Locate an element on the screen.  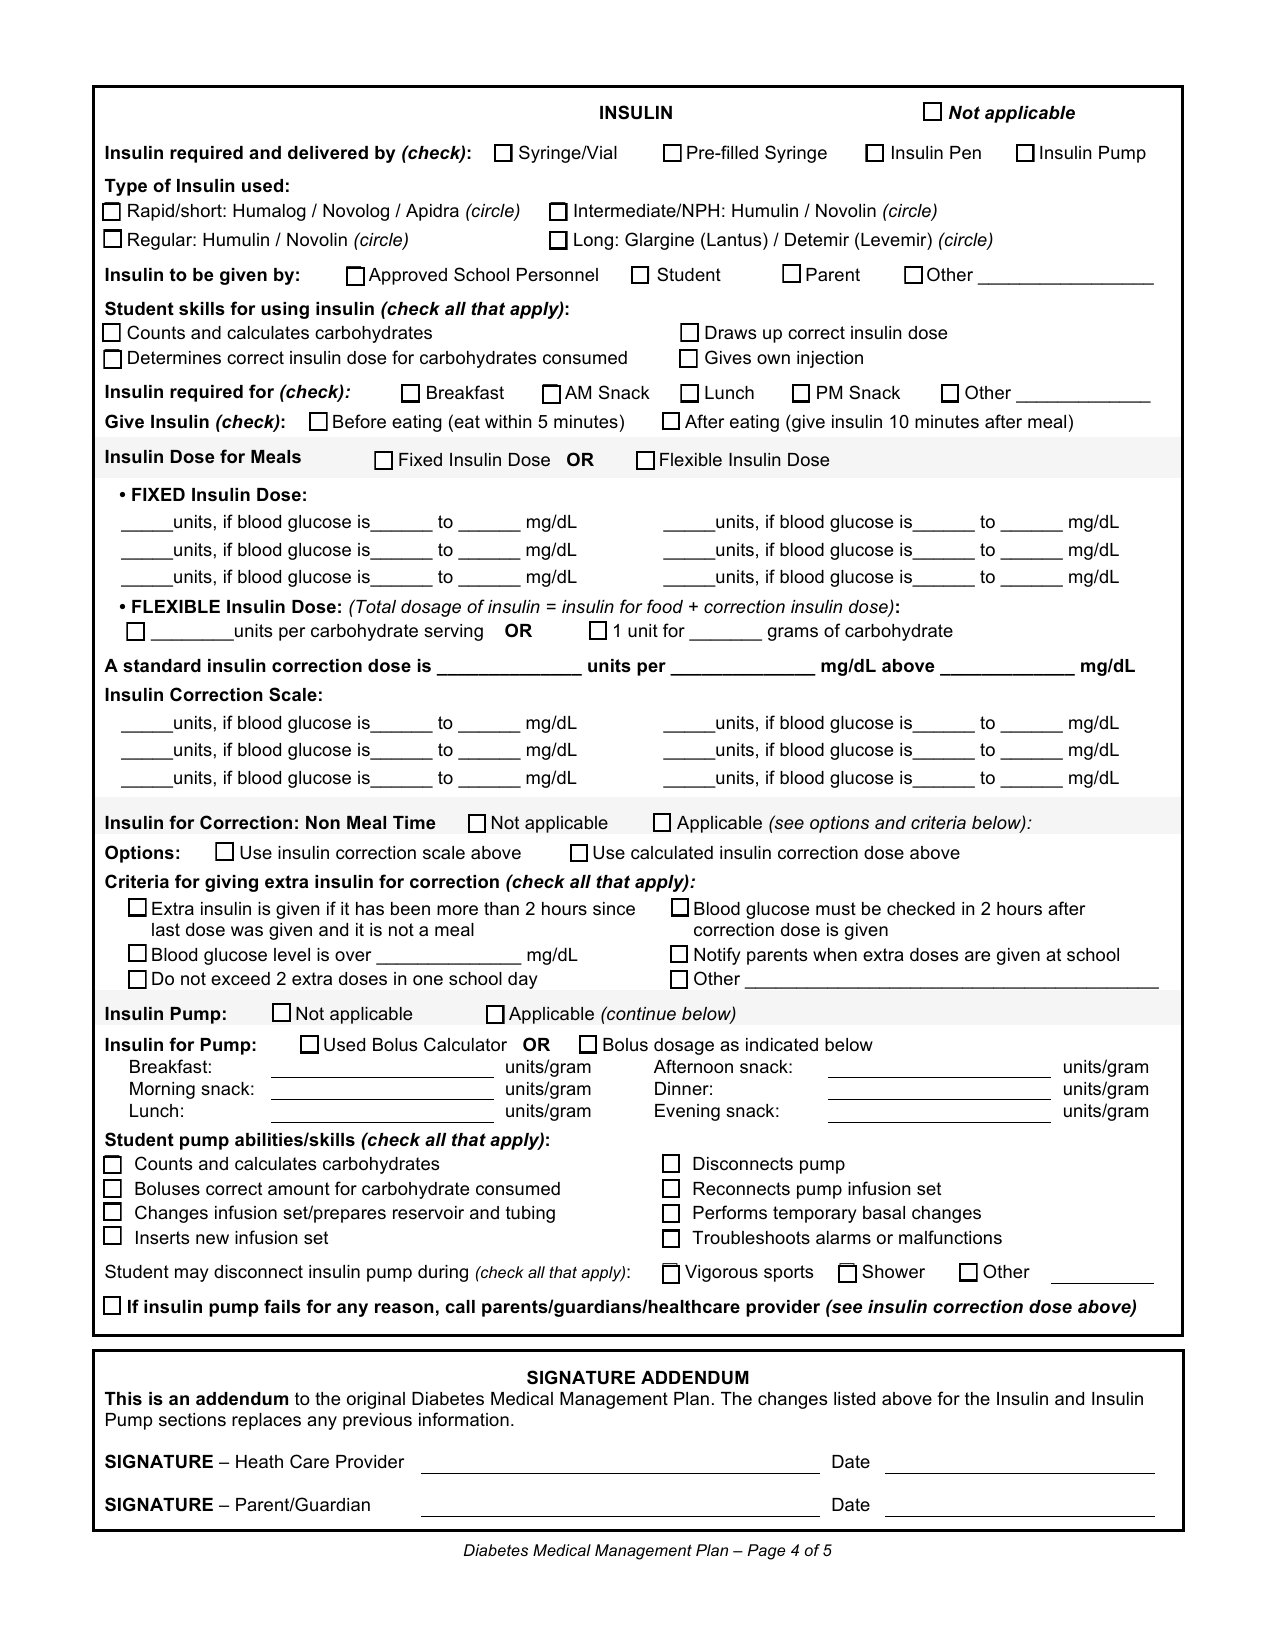
information is located at coordinates (464, 1419).
